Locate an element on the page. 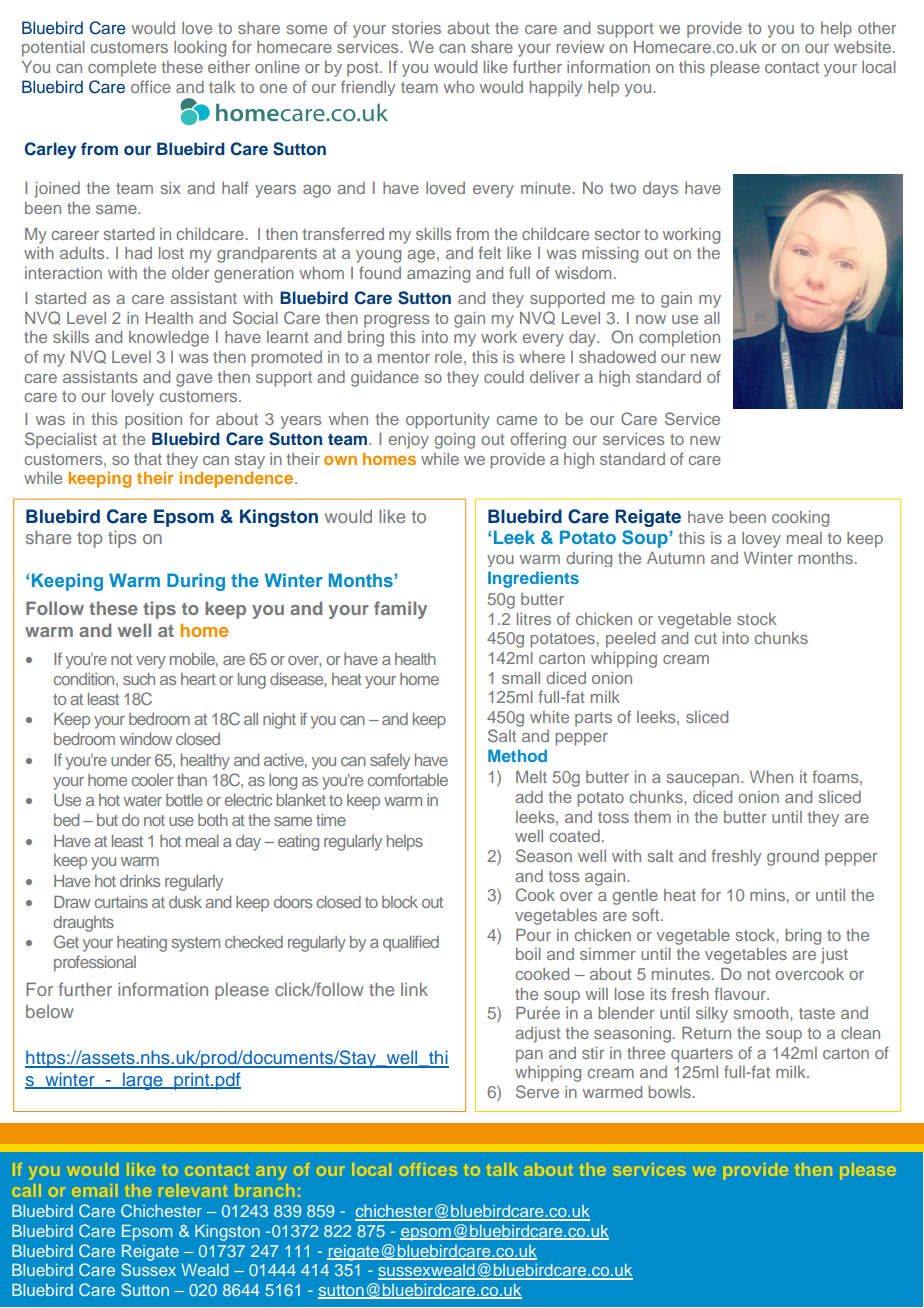 The width and height of the image is (924, 1308). such is located at coordinates (139, 679).
